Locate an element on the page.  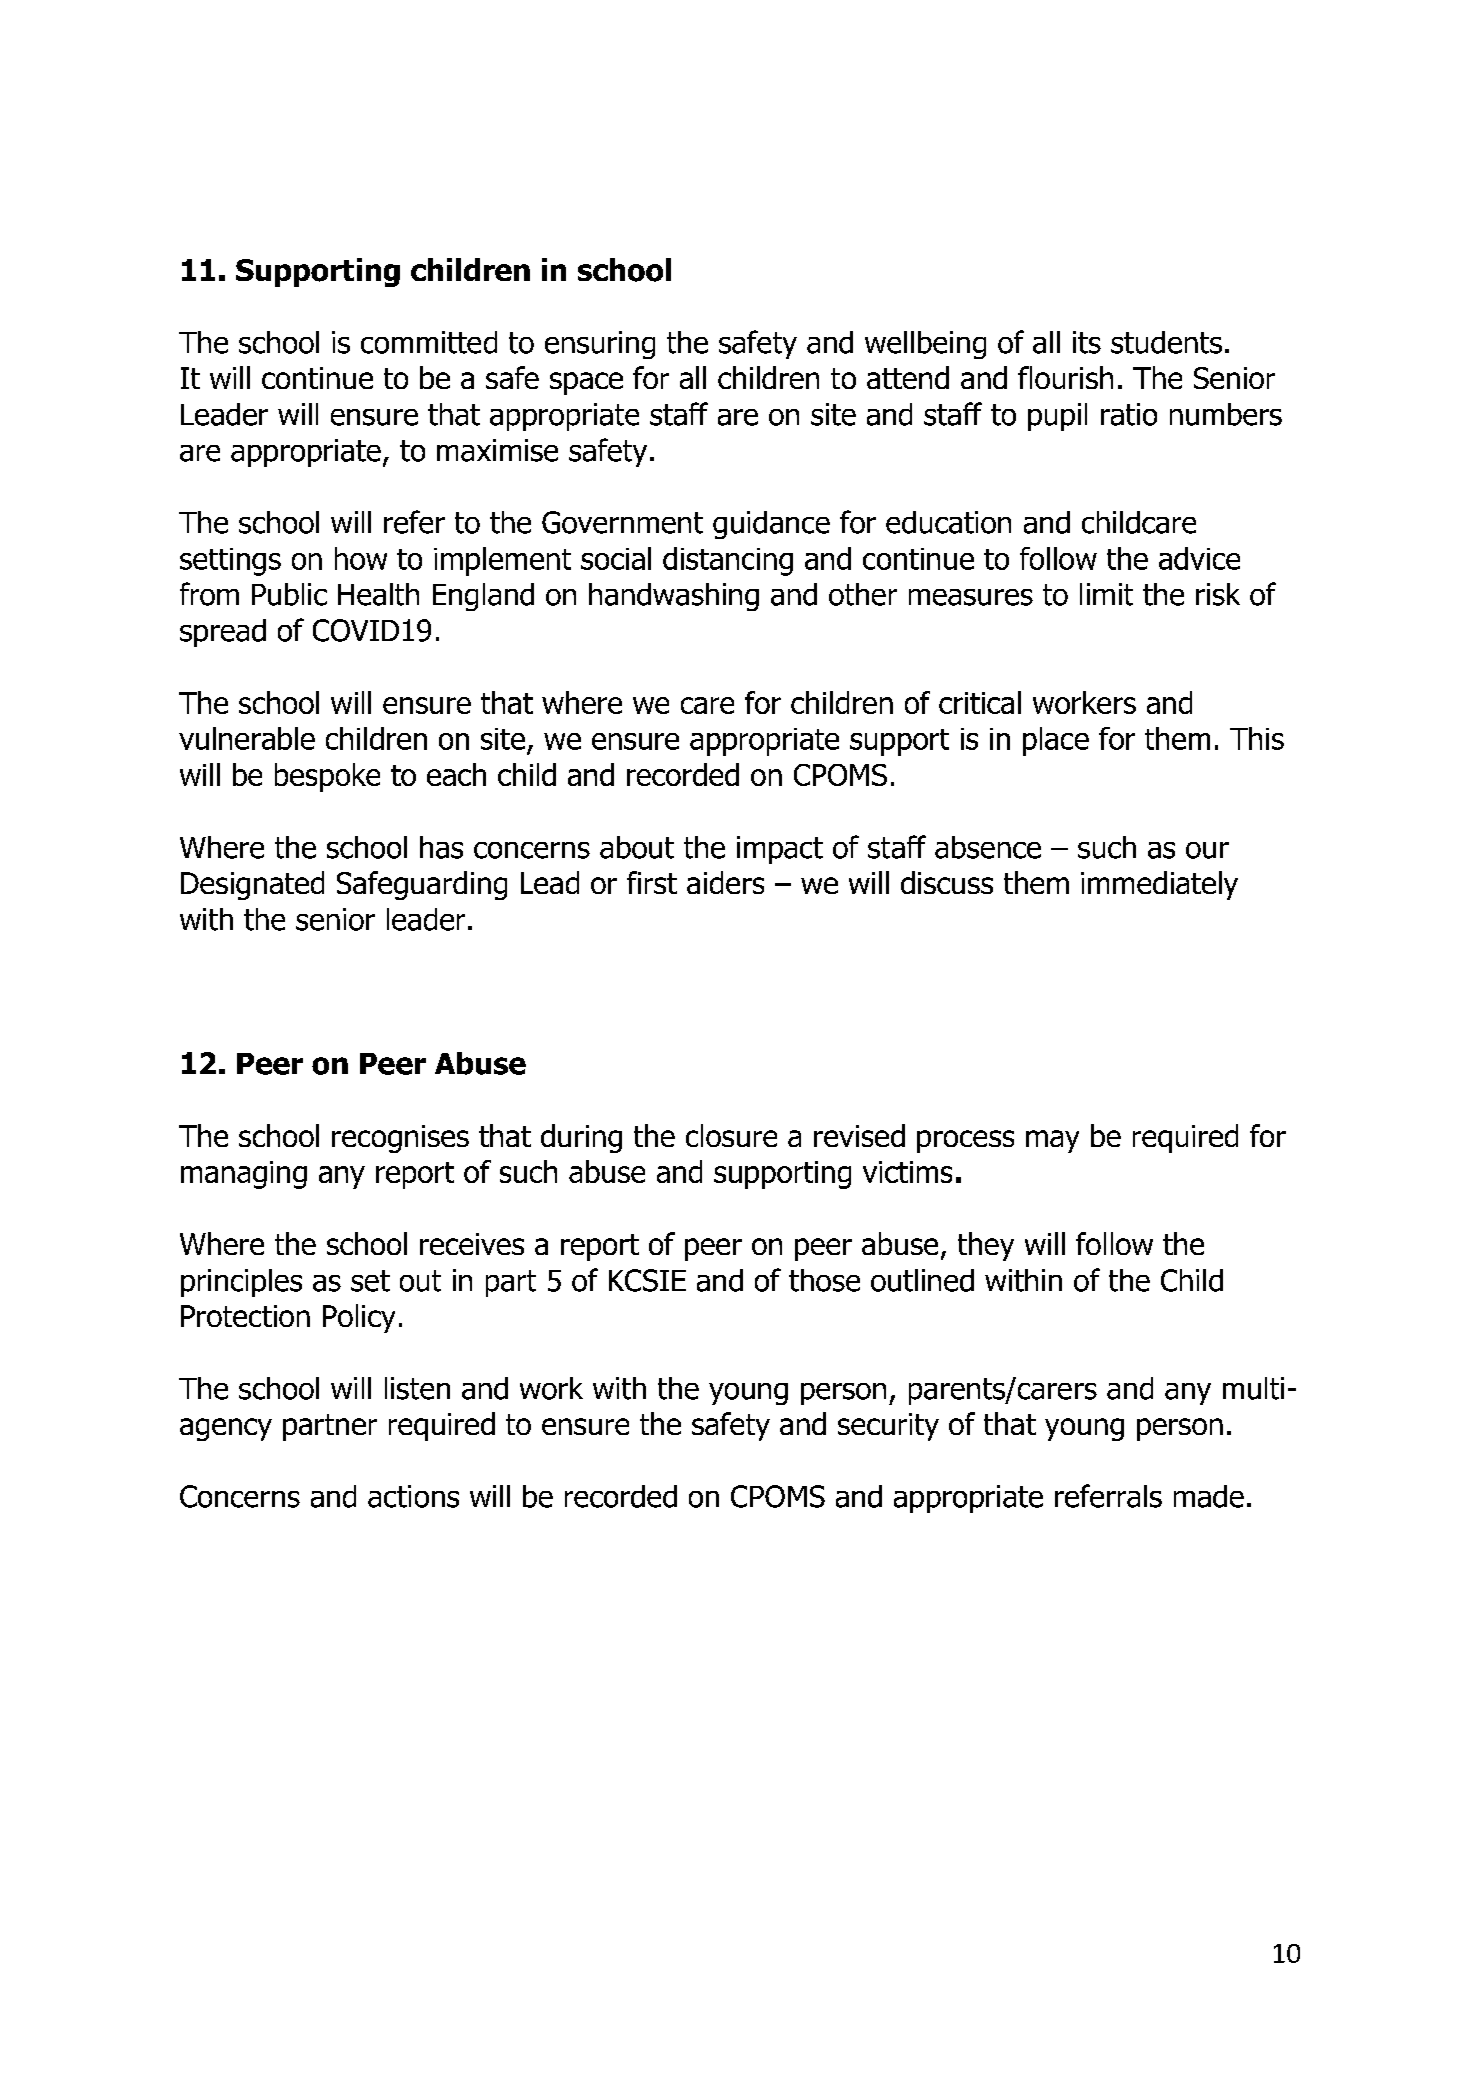
ensuring is located at coordinates (600, 345).
